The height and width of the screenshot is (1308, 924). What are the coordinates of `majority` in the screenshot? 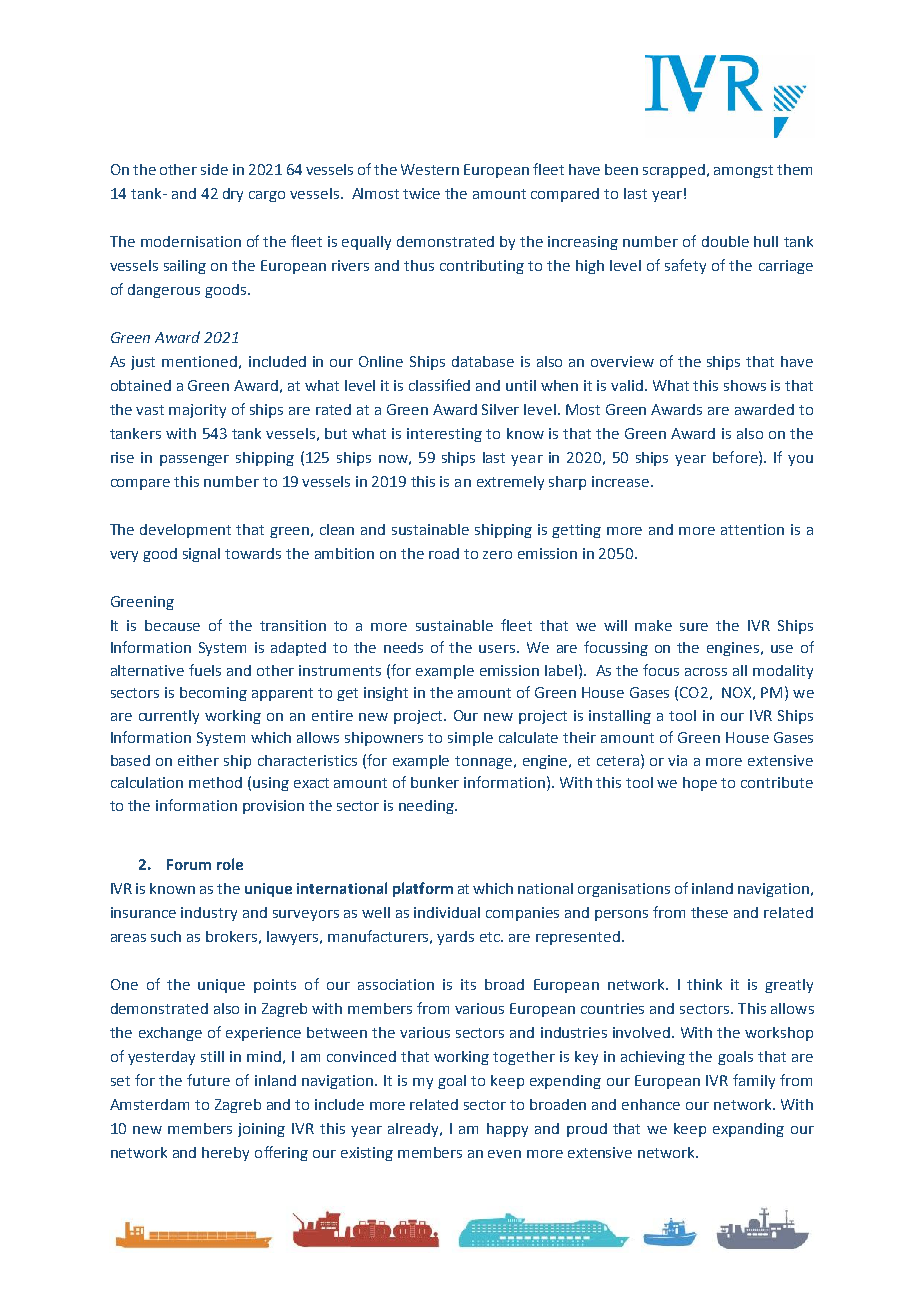 It's located at (197, 411).
